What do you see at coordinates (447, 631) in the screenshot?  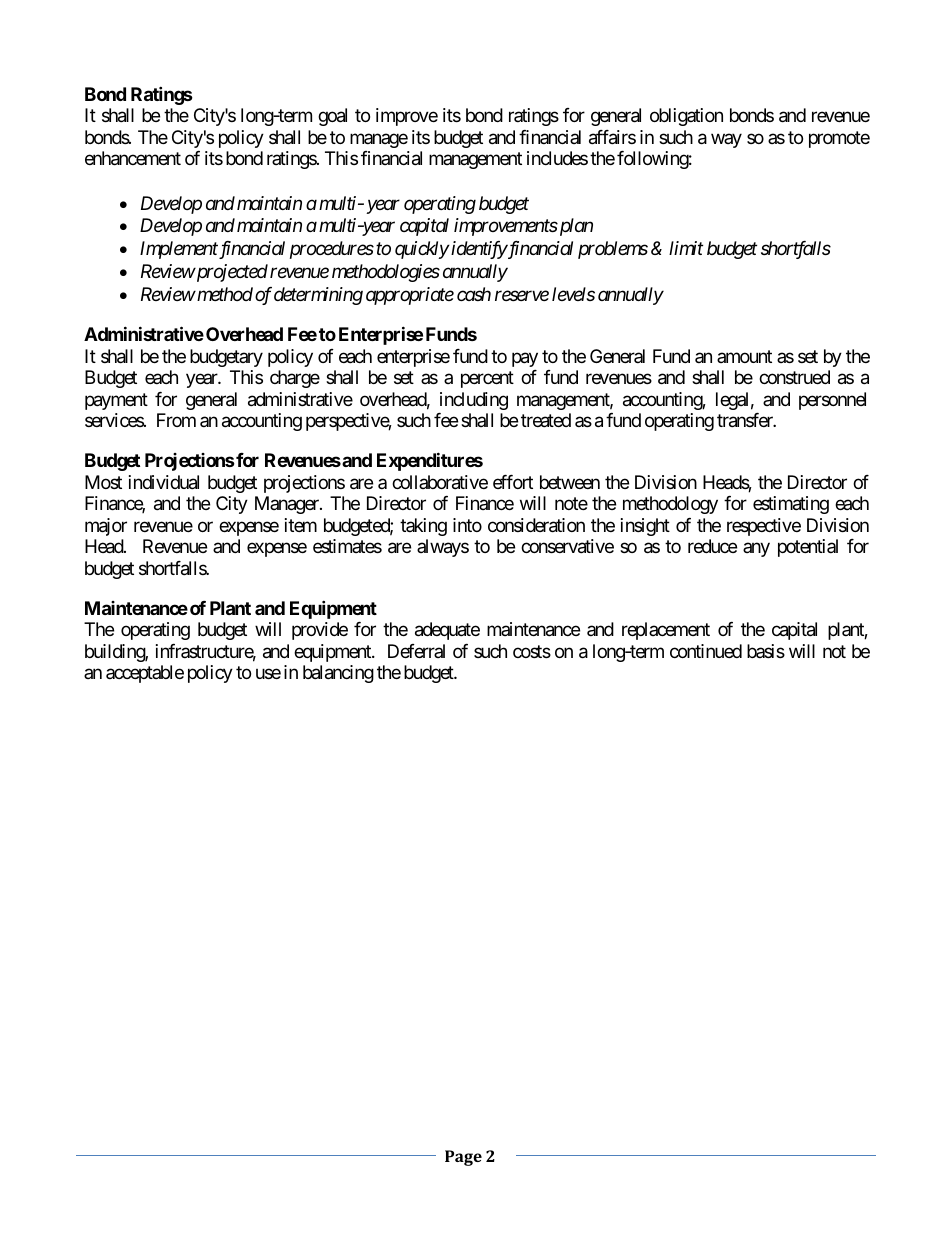 I see `adequate` at bounding box center [447, 631].
